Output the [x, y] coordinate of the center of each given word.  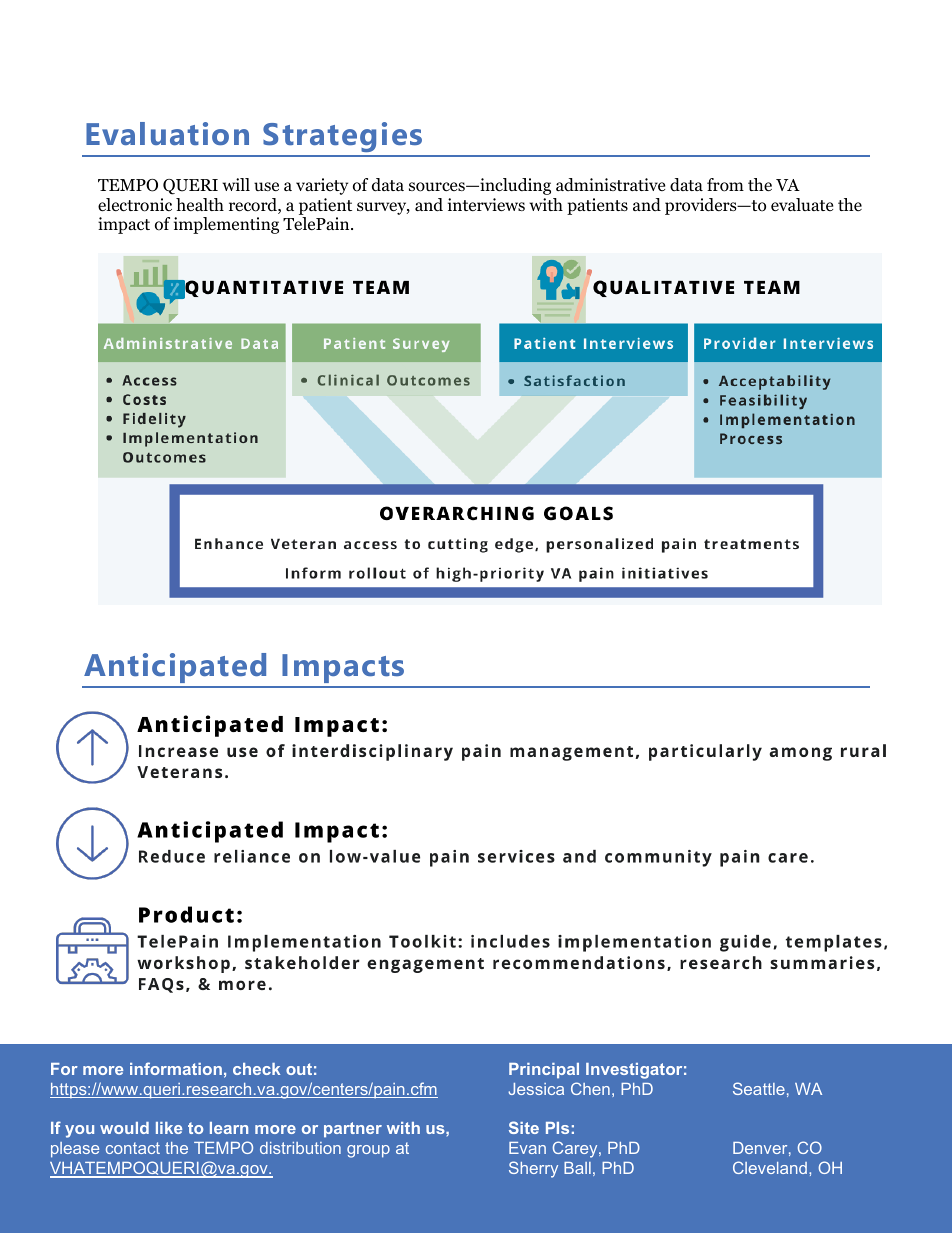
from [725, 185]
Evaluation [167, 133]
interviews [486, 205]
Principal [544, 1071]
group [368, 1151]
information [176, 1068]
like [169, 1128]
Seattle [759, 1088]
